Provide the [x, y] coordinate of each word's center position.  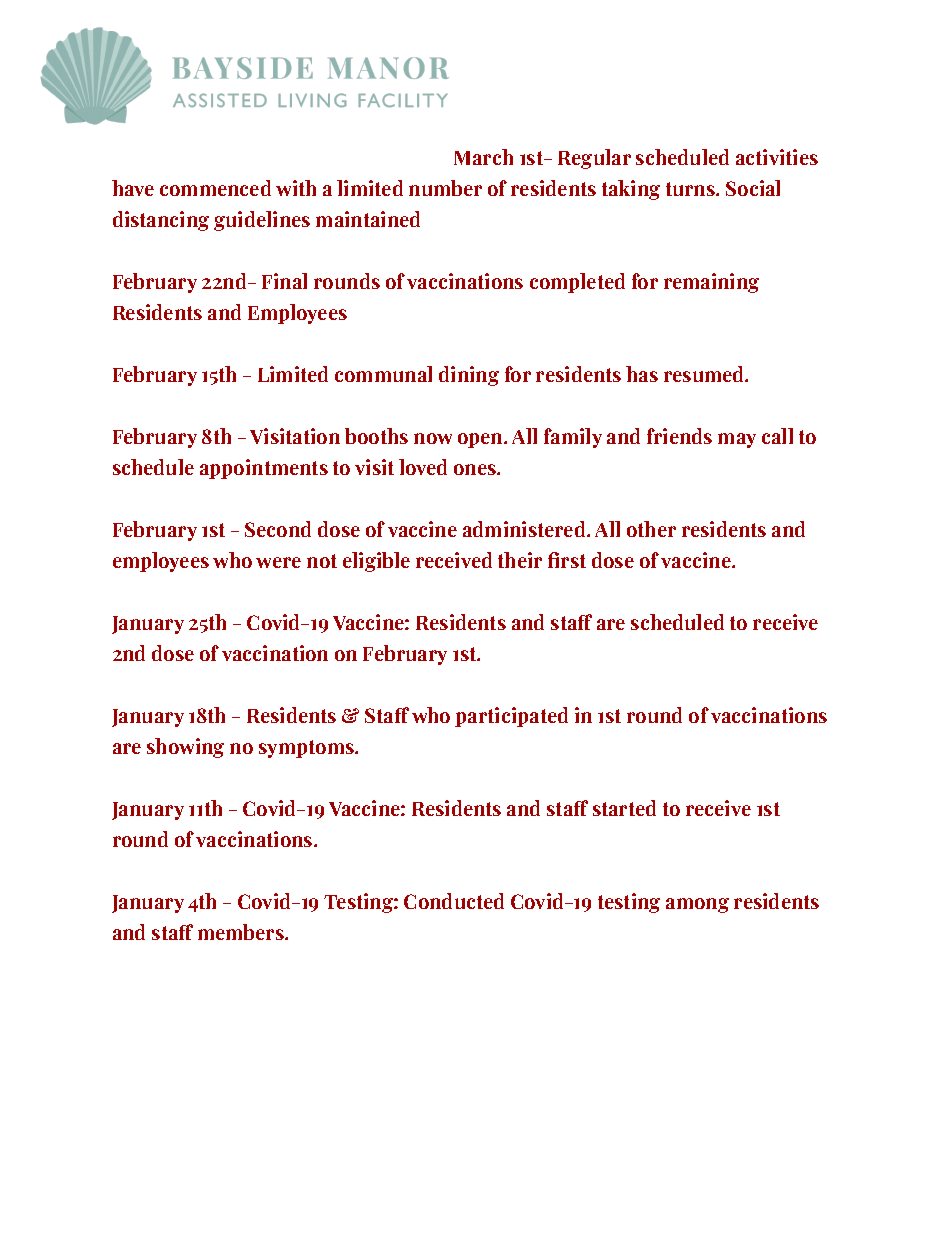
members [242, 932]
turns [691, 189]
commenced [215, 188]
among [697, 905]
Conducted [454, 901]
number [445, 188]
